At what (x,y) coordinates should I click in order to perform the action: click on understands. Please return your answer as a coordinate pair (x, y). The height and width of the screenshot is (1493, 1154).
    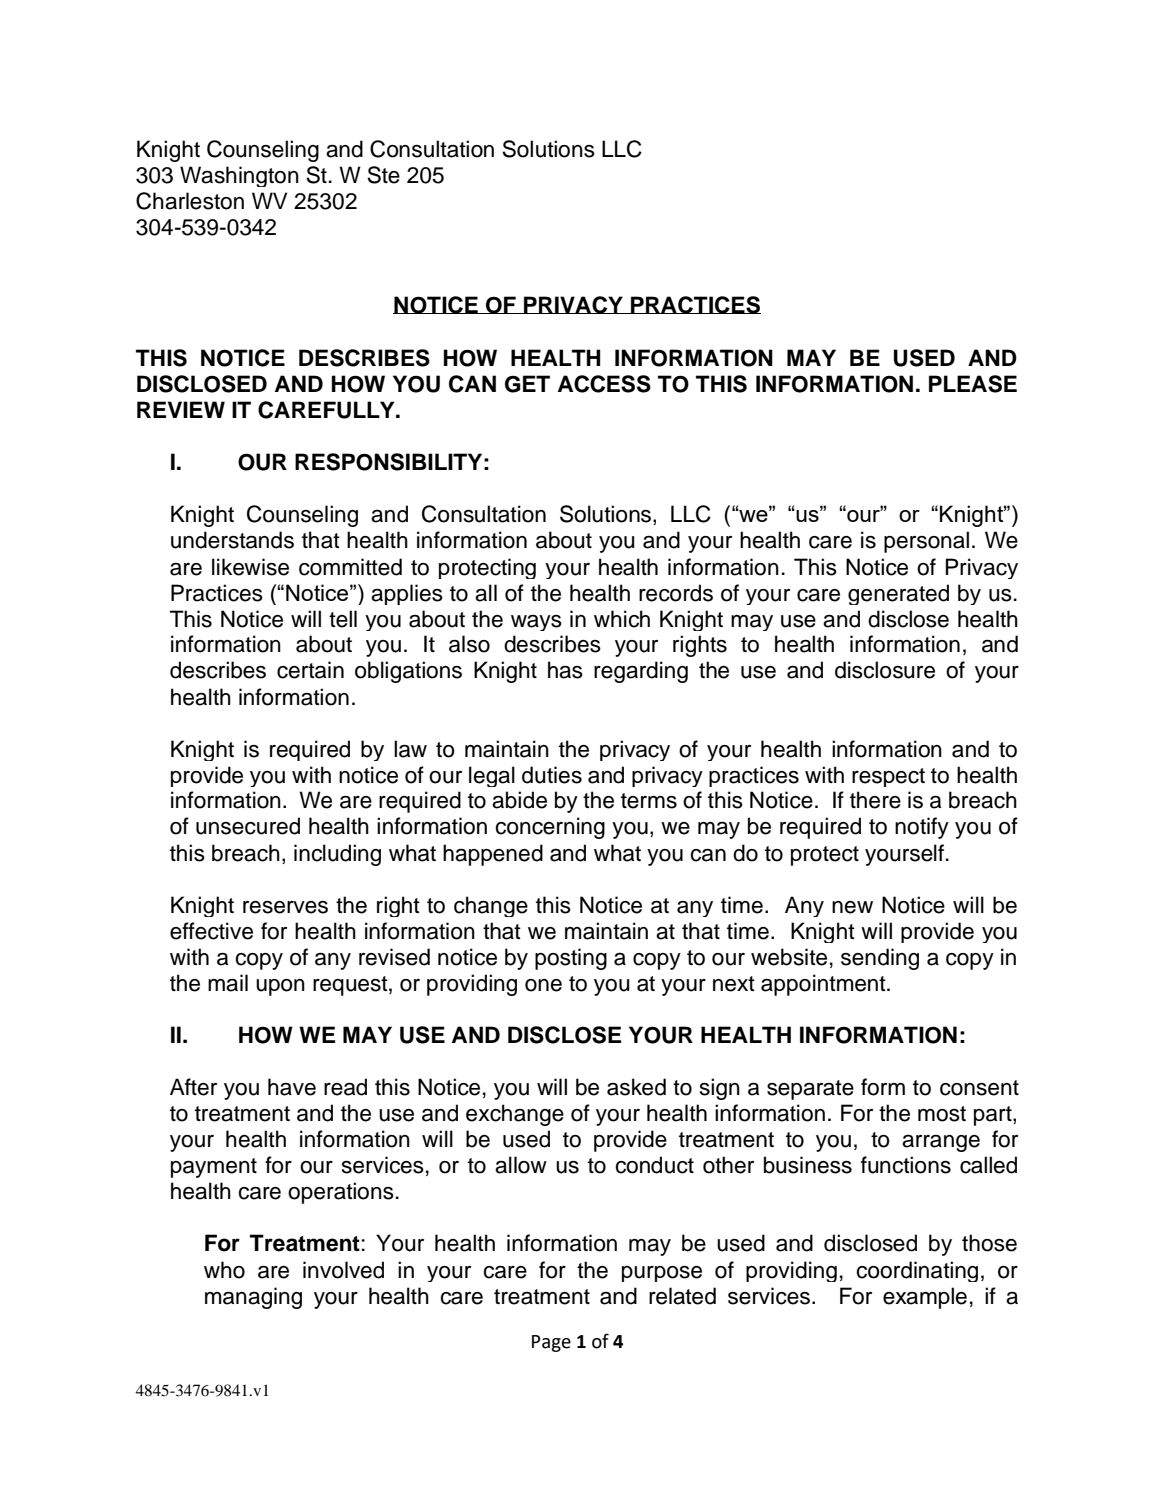
    Looking at the image, I should click on (232, 540).
